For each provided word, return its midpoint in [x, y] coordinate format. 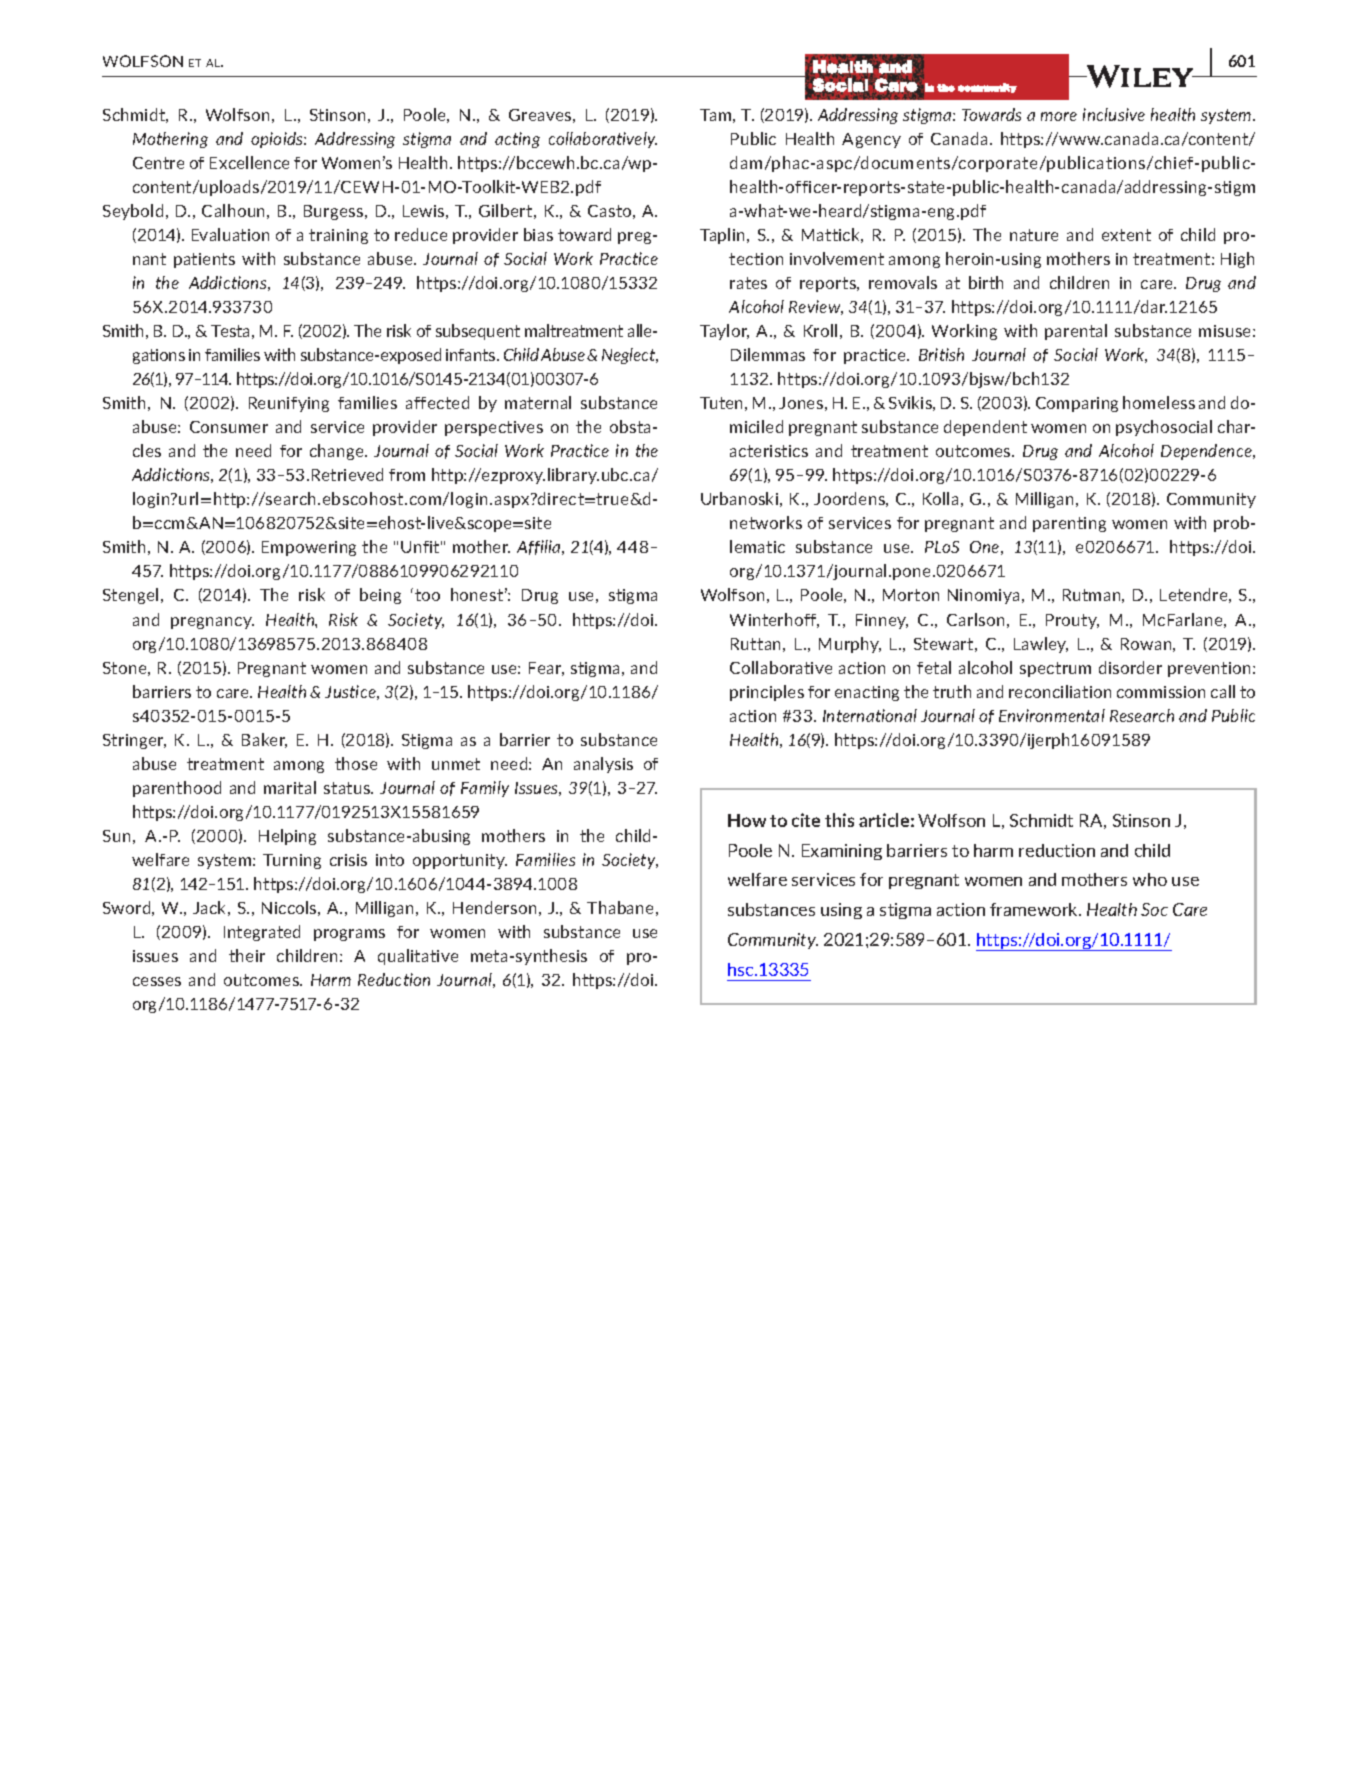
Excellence [249, 162]
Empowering [309, 548]
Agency [871, 140]
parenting [1069, 524]
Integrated [262, 933]
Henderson [494, 907]
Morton [911, 595]
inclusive [1114, 114]
